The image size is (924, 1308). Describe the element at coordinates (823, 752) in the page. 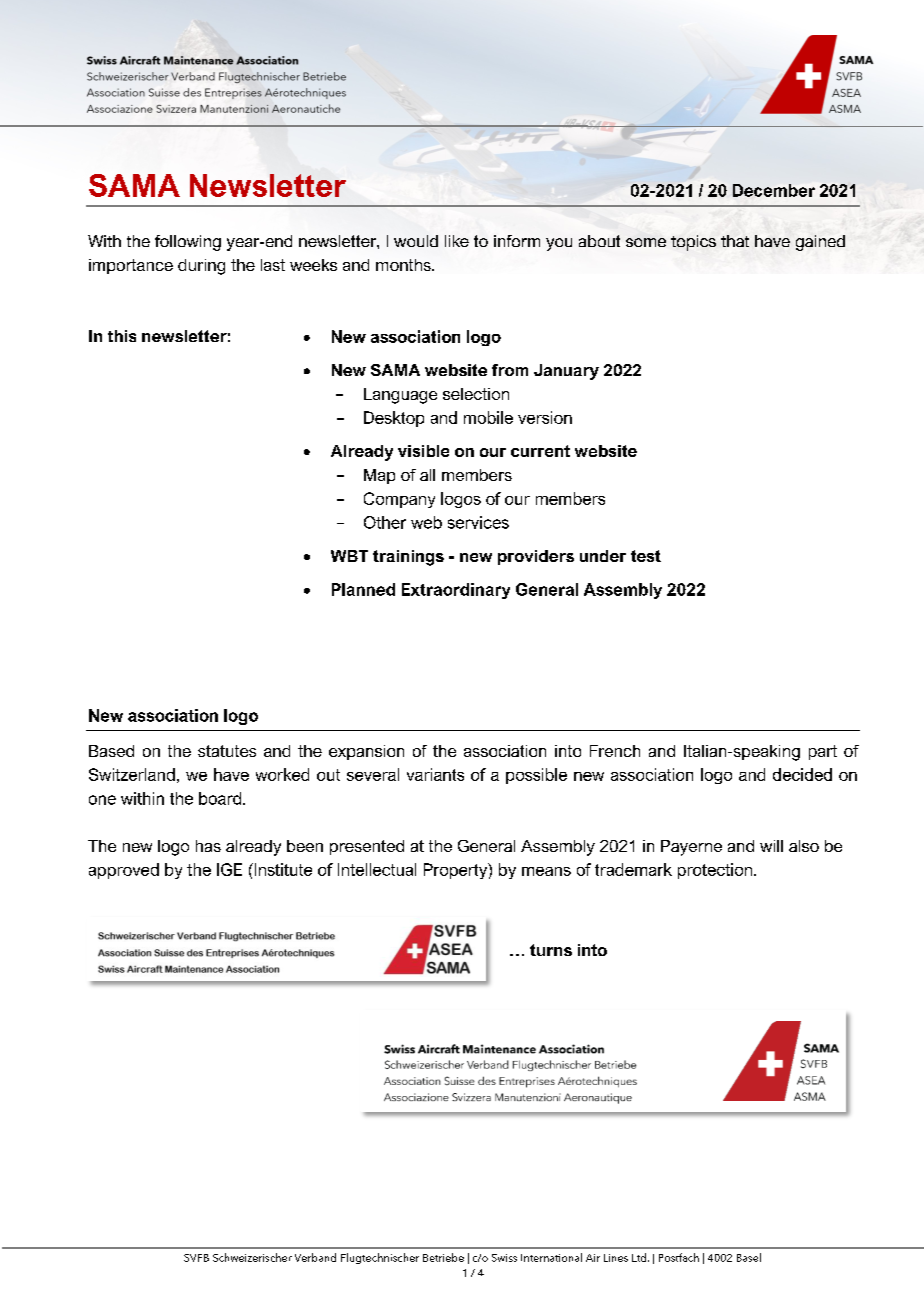

I see `part` at that location.
